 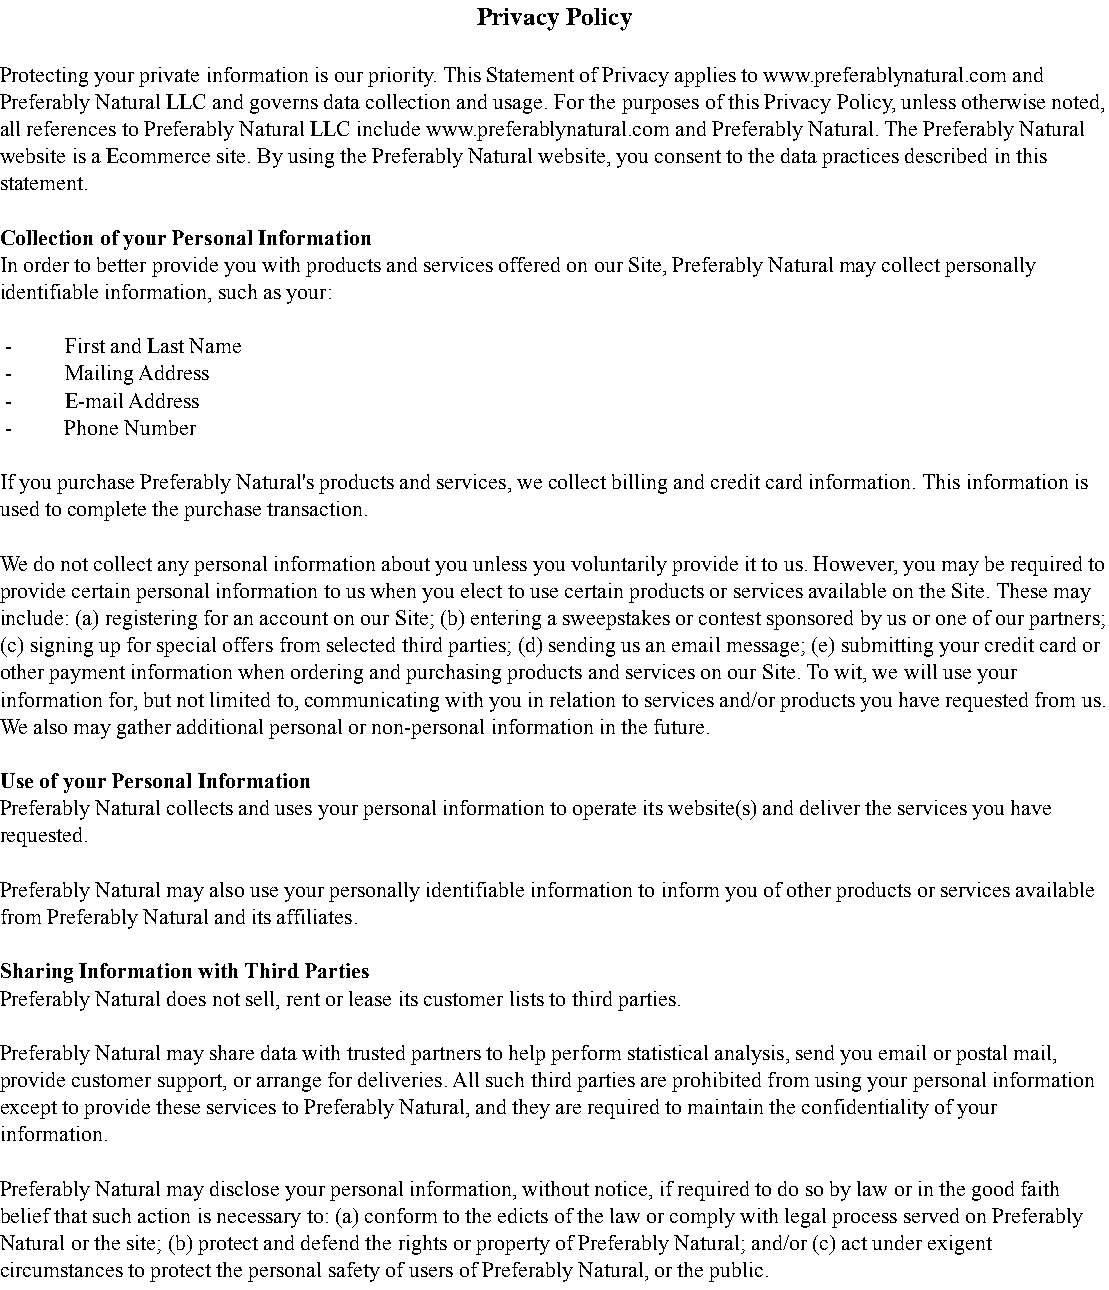 I want to click on postal, so click(x=981, y=1055).
